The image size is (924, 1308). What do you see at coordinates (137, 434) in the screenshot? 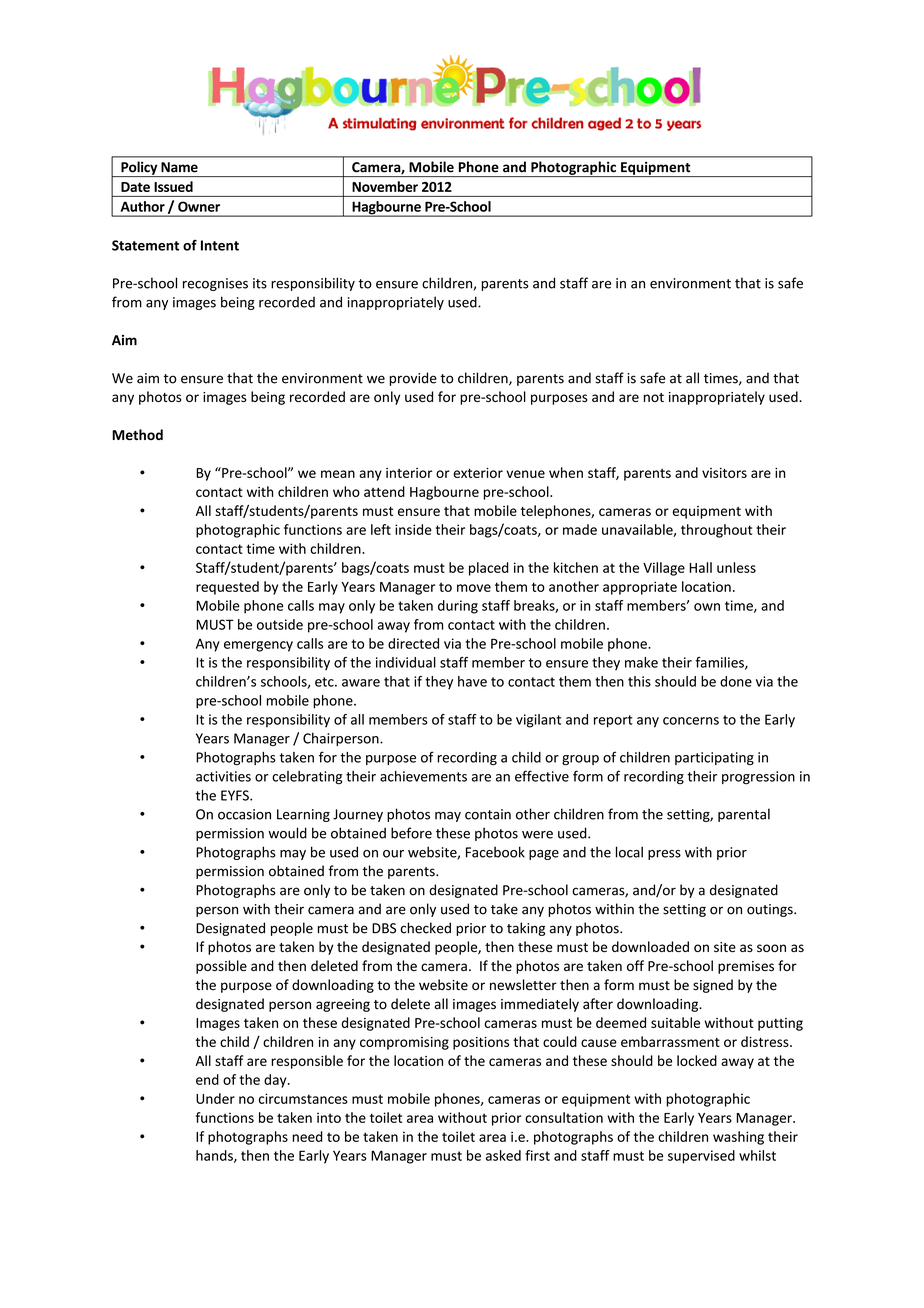
I see `Method` at bounding box center [137, 434].
